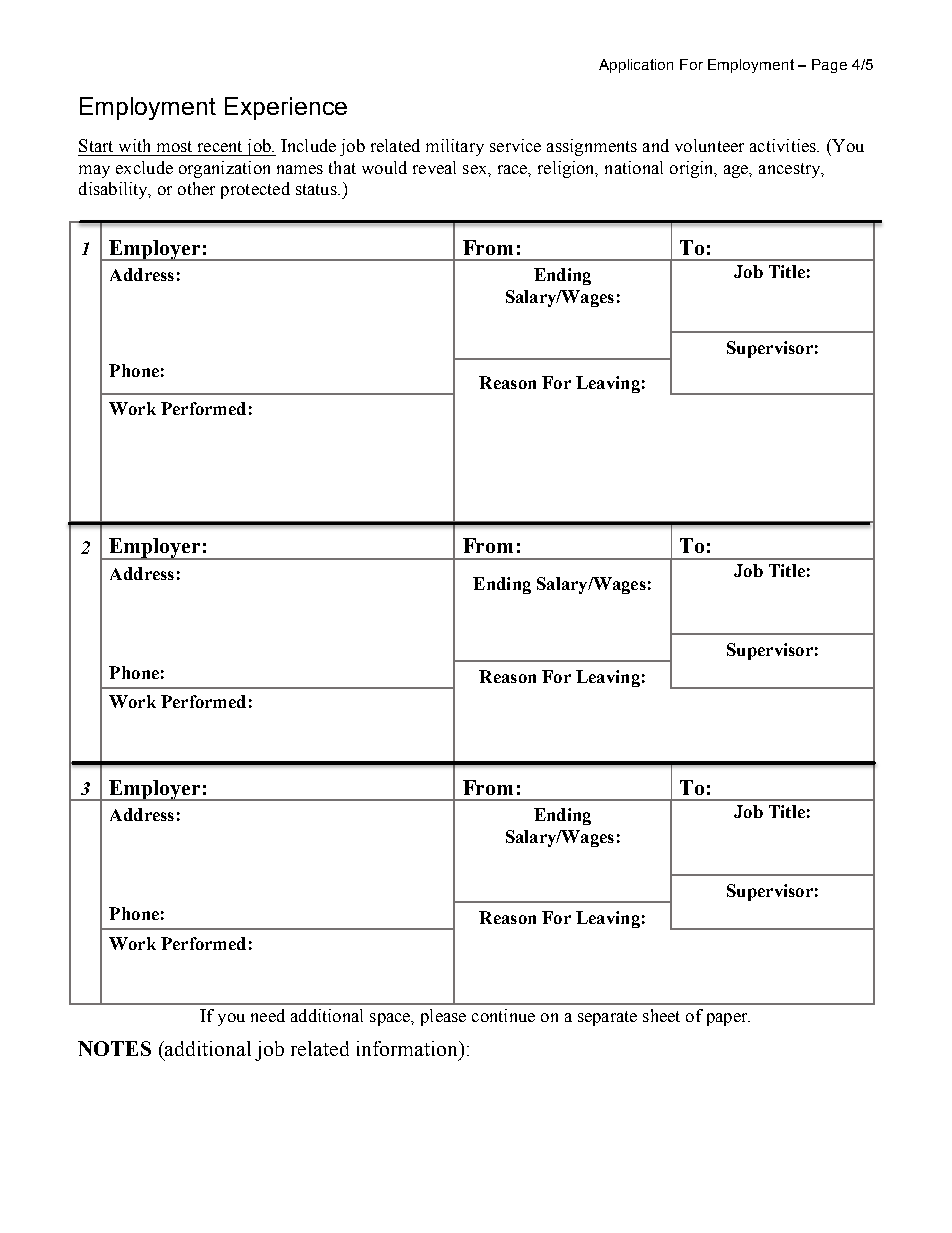 The image size is (952, 1233). Describe the element at coordinates (196, 188) in the screenshot. I see `other` at that location.
